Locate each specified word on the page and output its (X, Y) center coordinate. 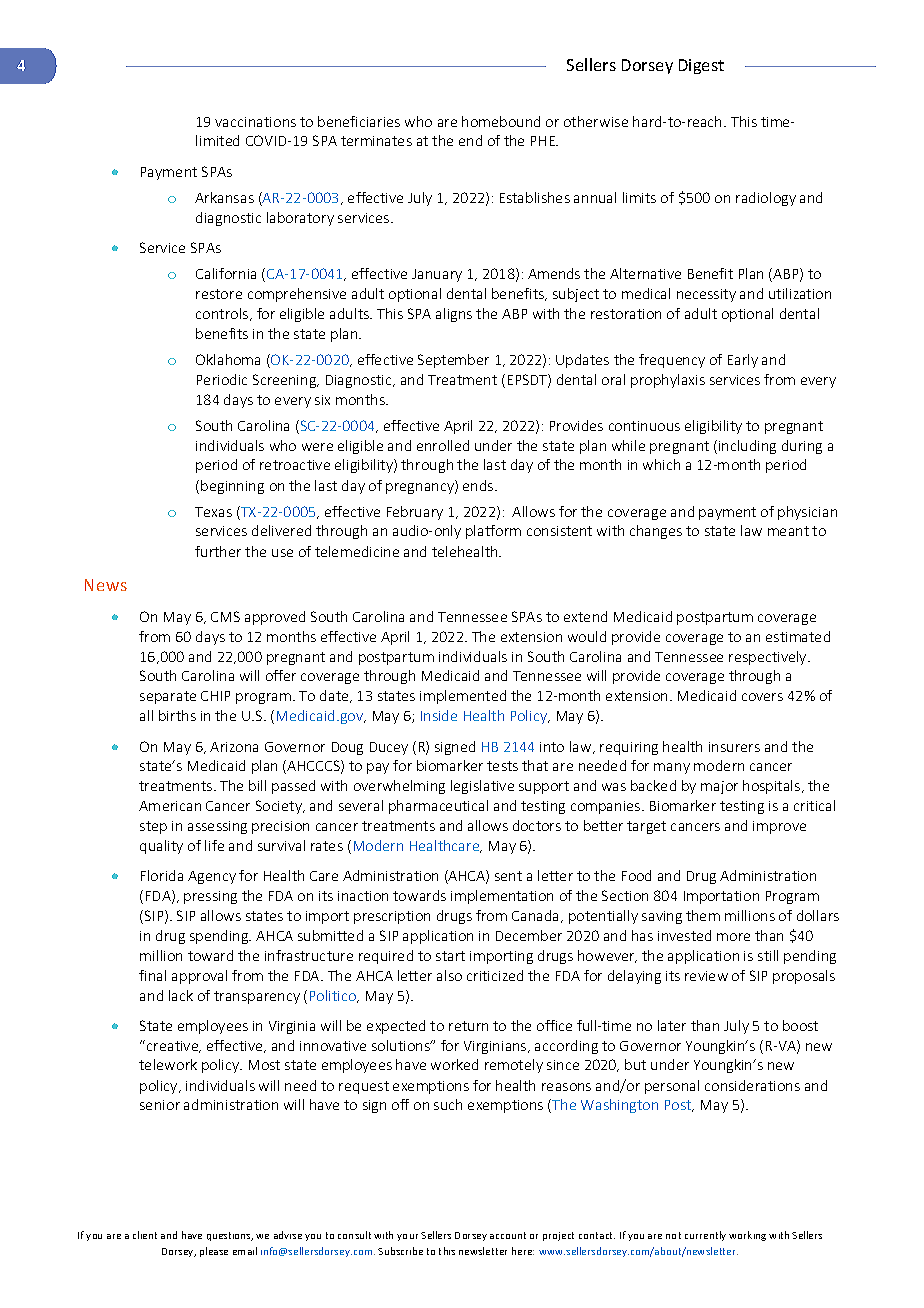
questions (230, 1236)
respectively (769, 658)
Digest (701, 66)
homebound (501, 121)
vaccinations (255, 122)
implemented (463, 697)
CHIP (215, 696)
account (508, 1235)
